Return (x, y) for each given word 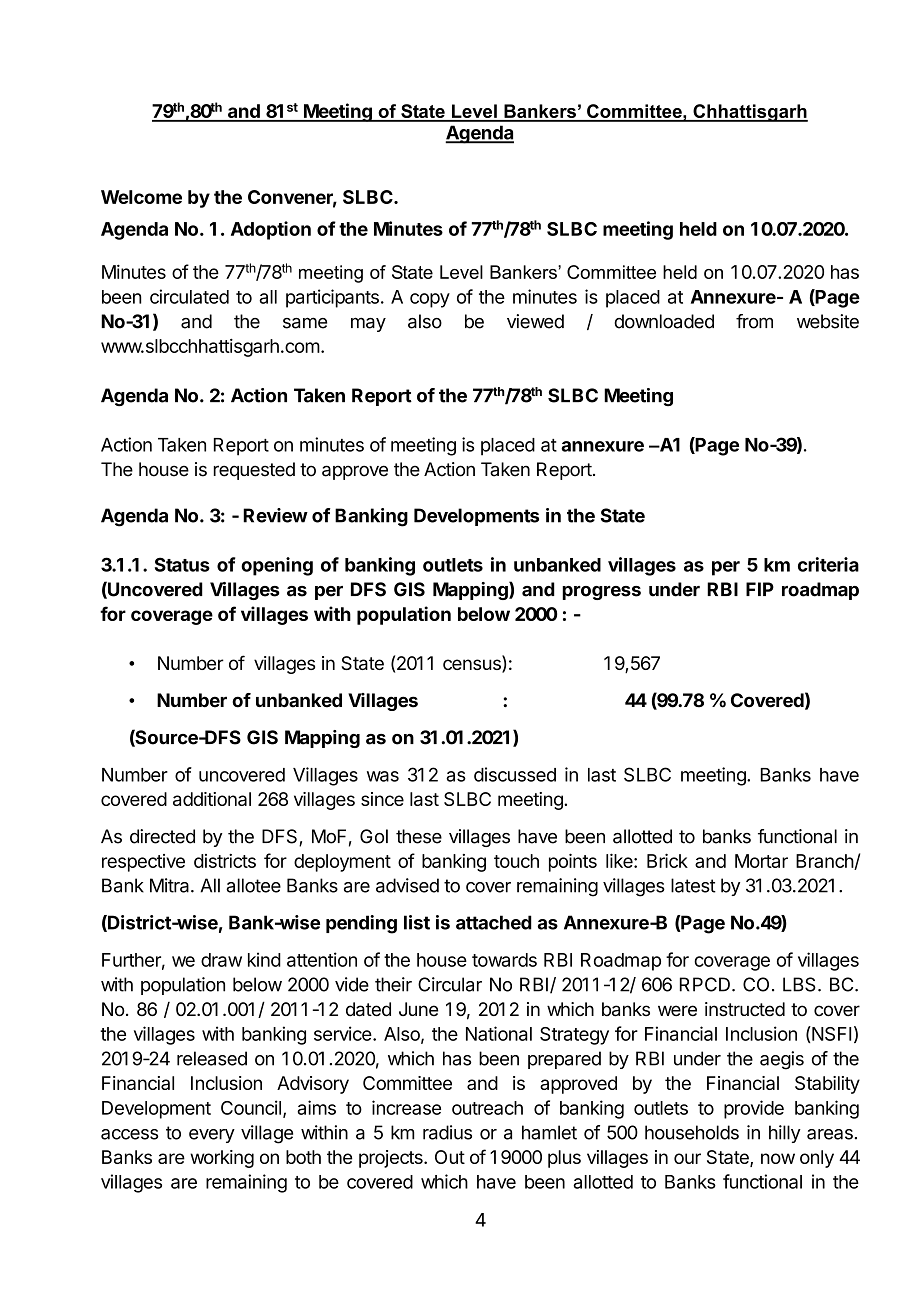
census (473, 666)
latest (693, 885)
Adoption (271, 230)
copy (430, 300)
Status (182, 564)
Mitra (171, 885)
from (754, 321)
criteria (828, 564)
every (212, 1136)
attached (494, 922)
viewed (535, 321)
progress (601, 593)
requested (254, 471)
